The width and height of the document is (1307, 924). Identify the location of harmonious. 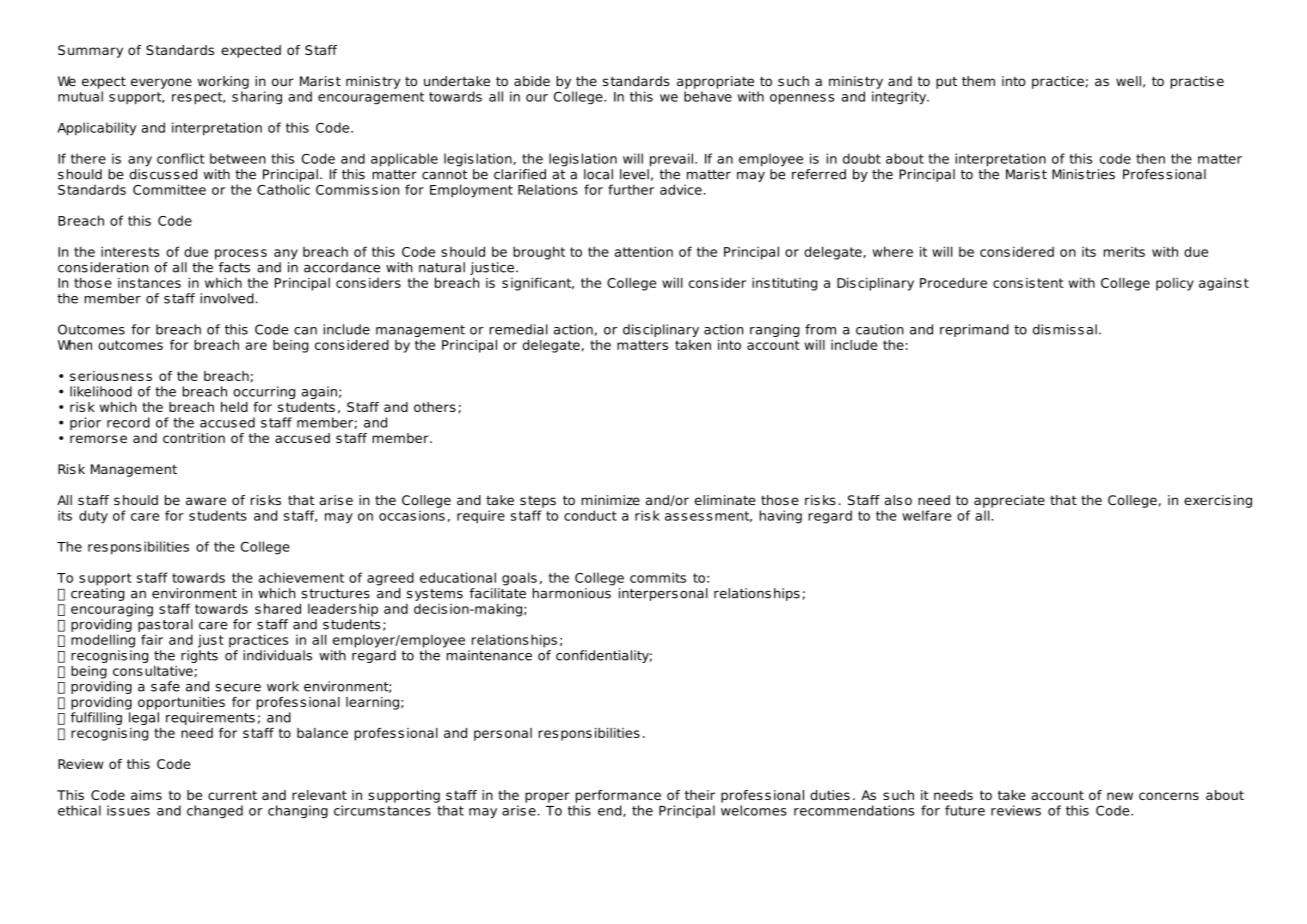
(572, 593).
